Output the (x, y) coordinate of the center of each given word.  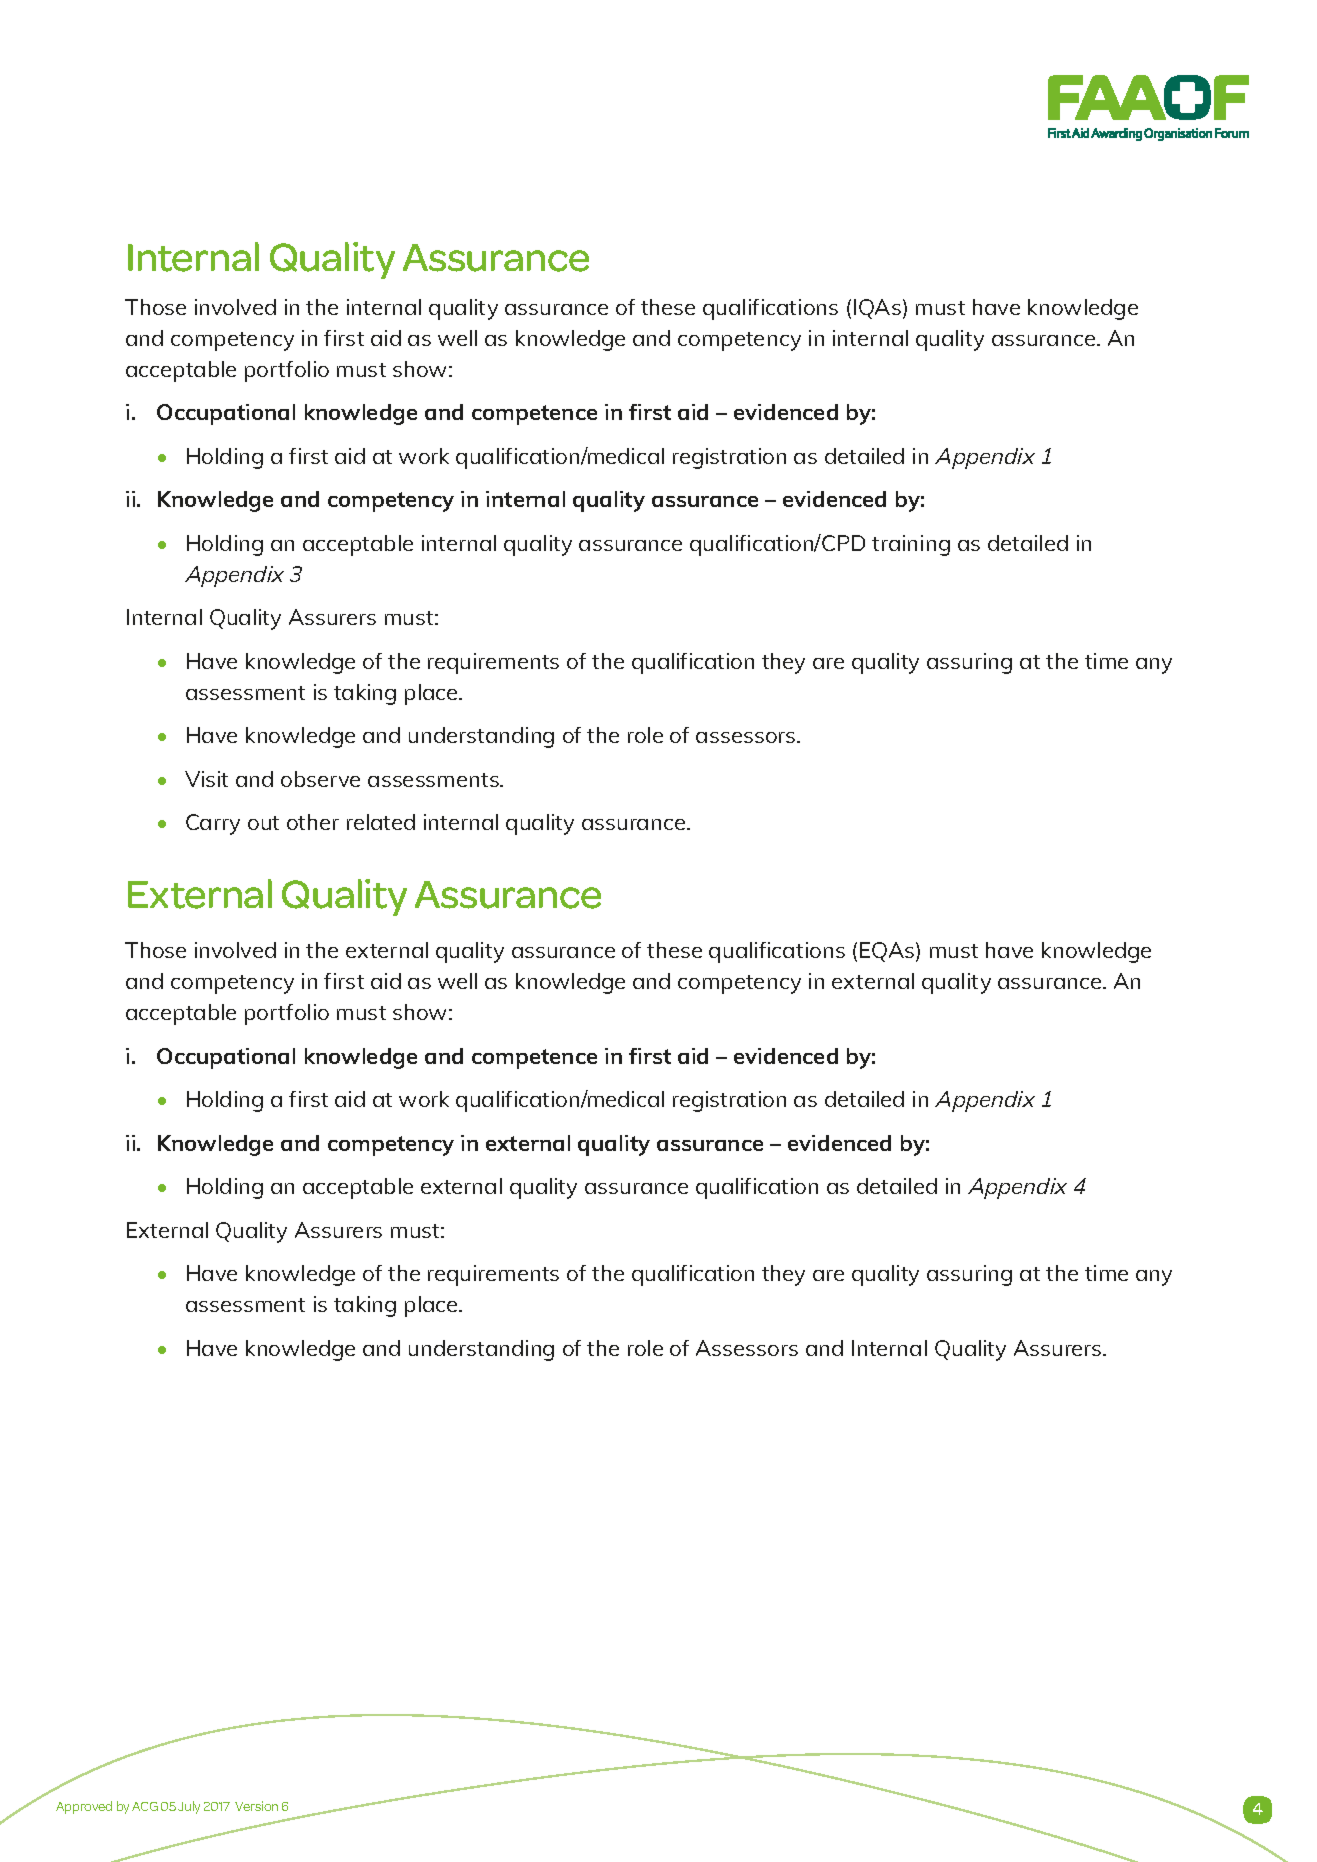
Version (256, 1806)
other (313, 822)
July (189, 1807)
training (911, 545)
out (263, 823)
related (381, 822)
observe (320, 779)
